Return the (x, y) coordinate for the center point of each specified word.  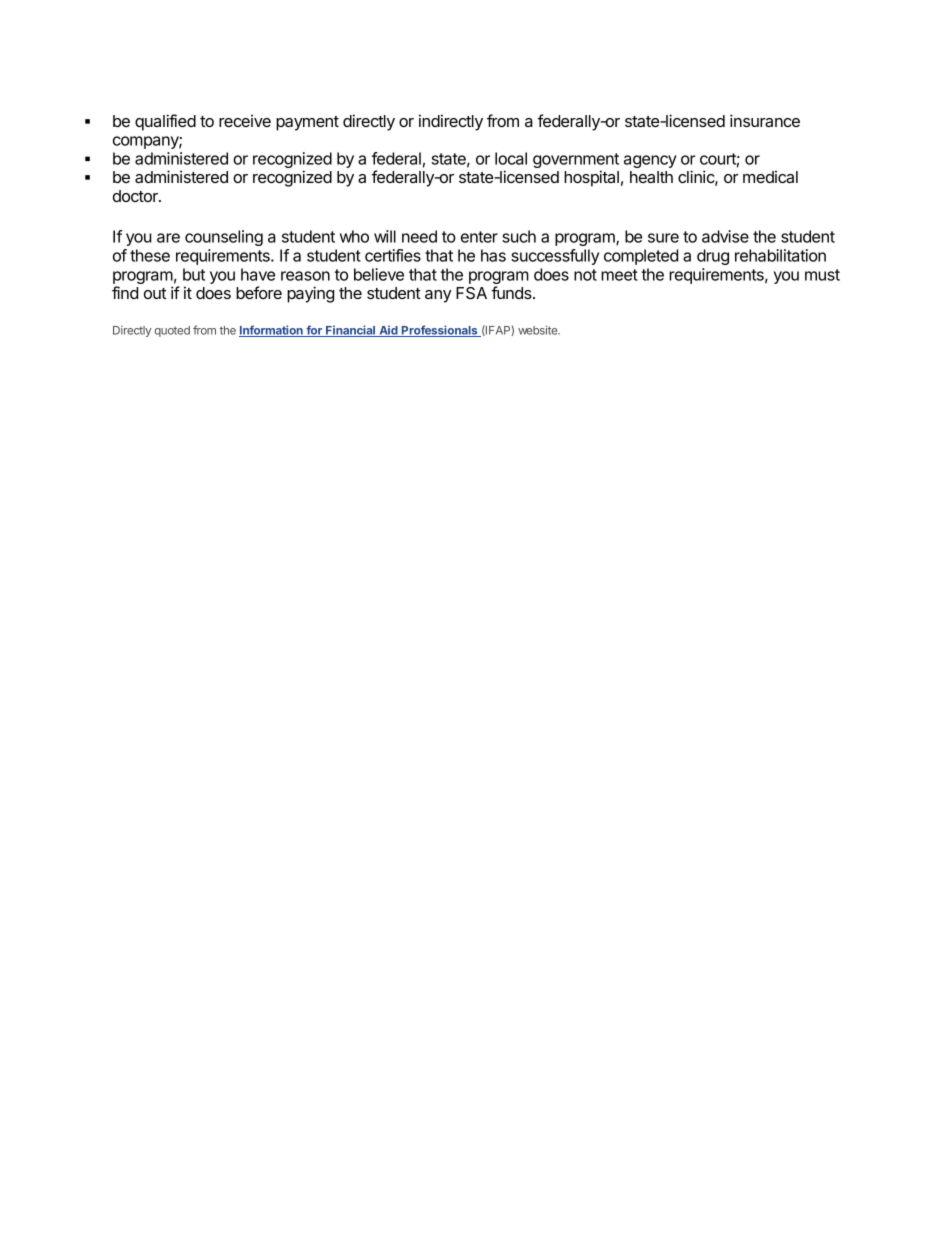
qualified (165, 122)
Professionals (440, 331)
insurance (765, 120)
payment (307, 123)
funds (512, 292)
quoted (172, 331)
